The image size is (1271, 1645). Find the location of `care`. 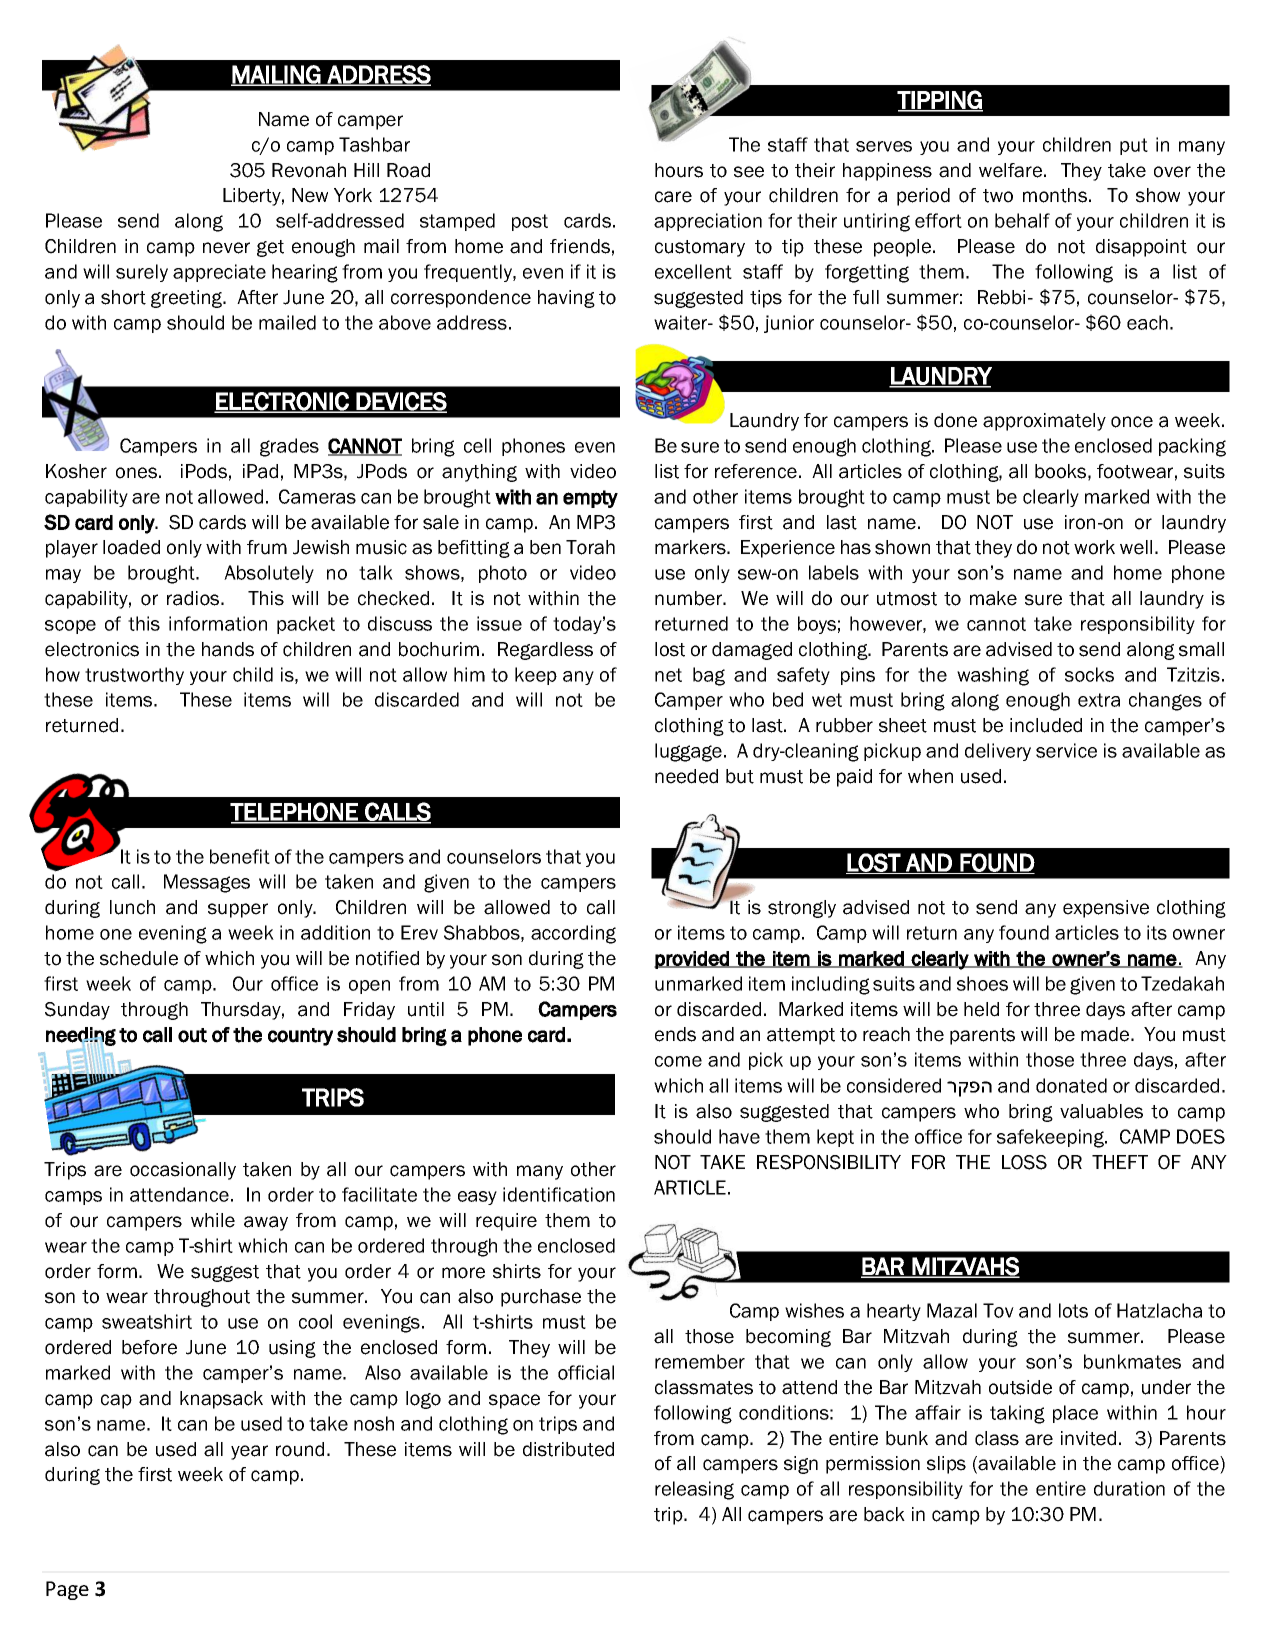

care is located at coordinates (673, 197).
